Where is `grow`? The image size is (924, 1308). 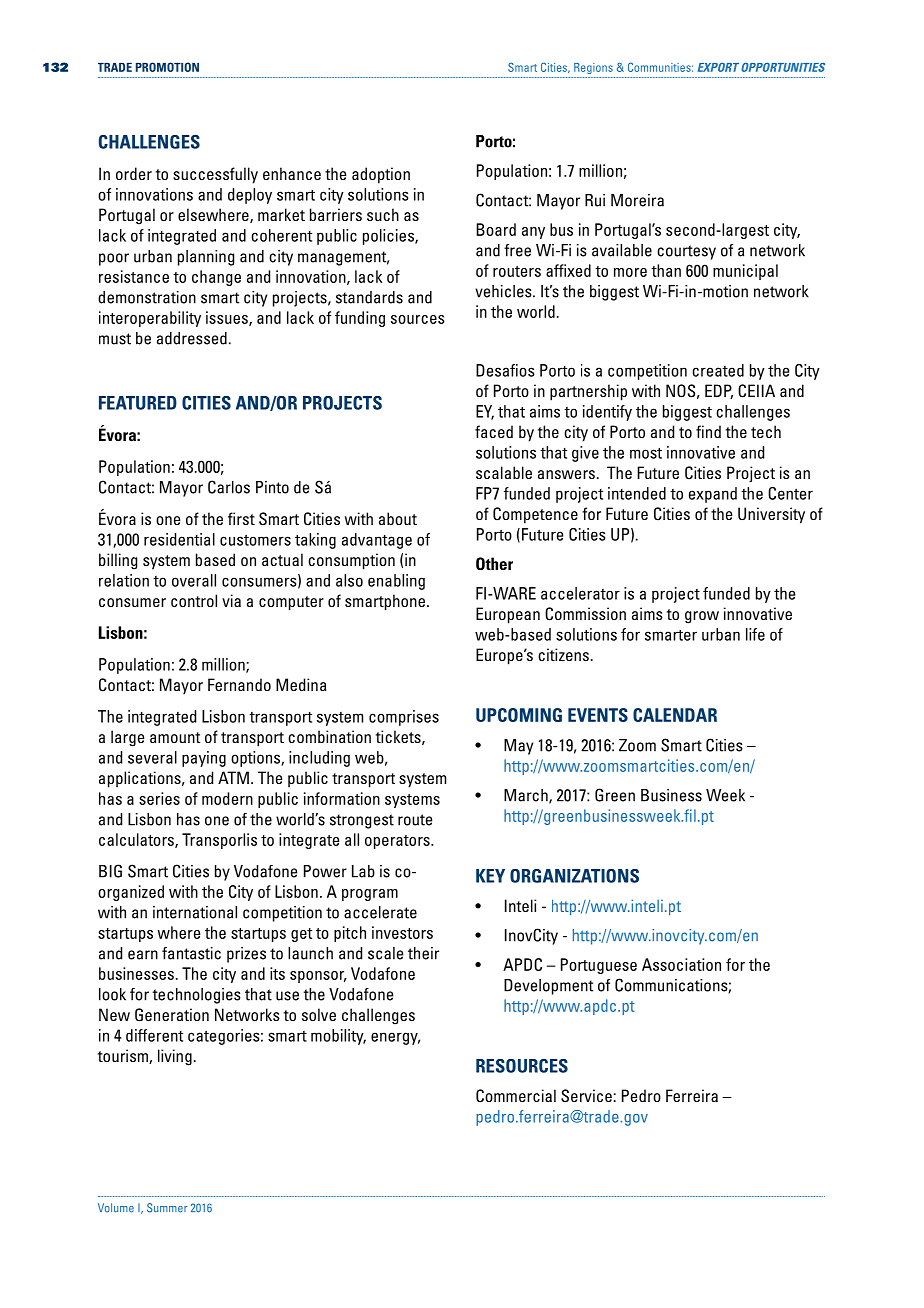
grow is located at coordinates (702, 617).
